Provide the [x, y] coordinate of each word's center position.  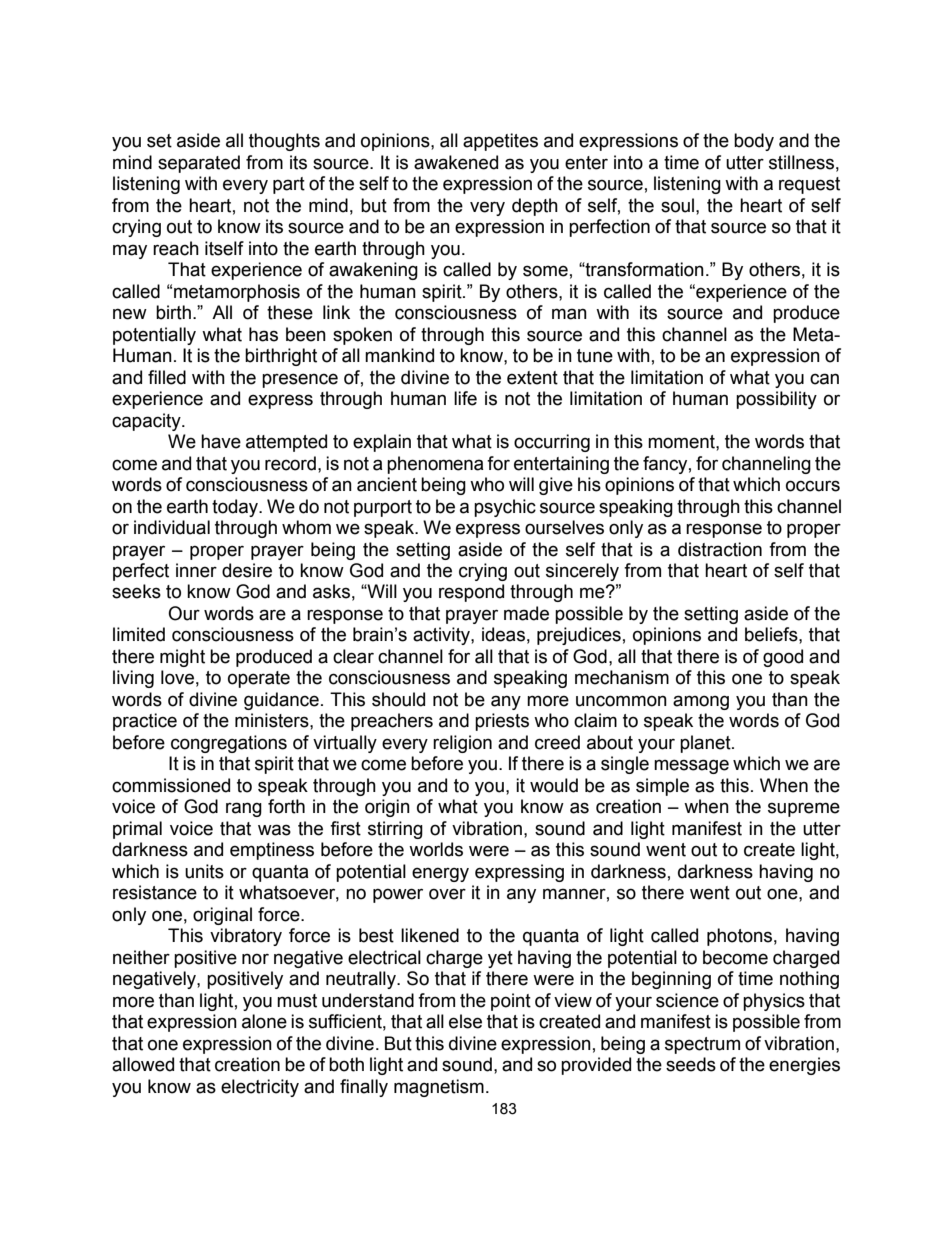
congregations [229, 744]
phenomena [435, 465]
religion [462, 744]
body [754, 142]
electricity [260, 1088]
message [691, 766]
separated [199, 164]
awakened [456, 162]
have [221, 441]
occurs [813, 486]
